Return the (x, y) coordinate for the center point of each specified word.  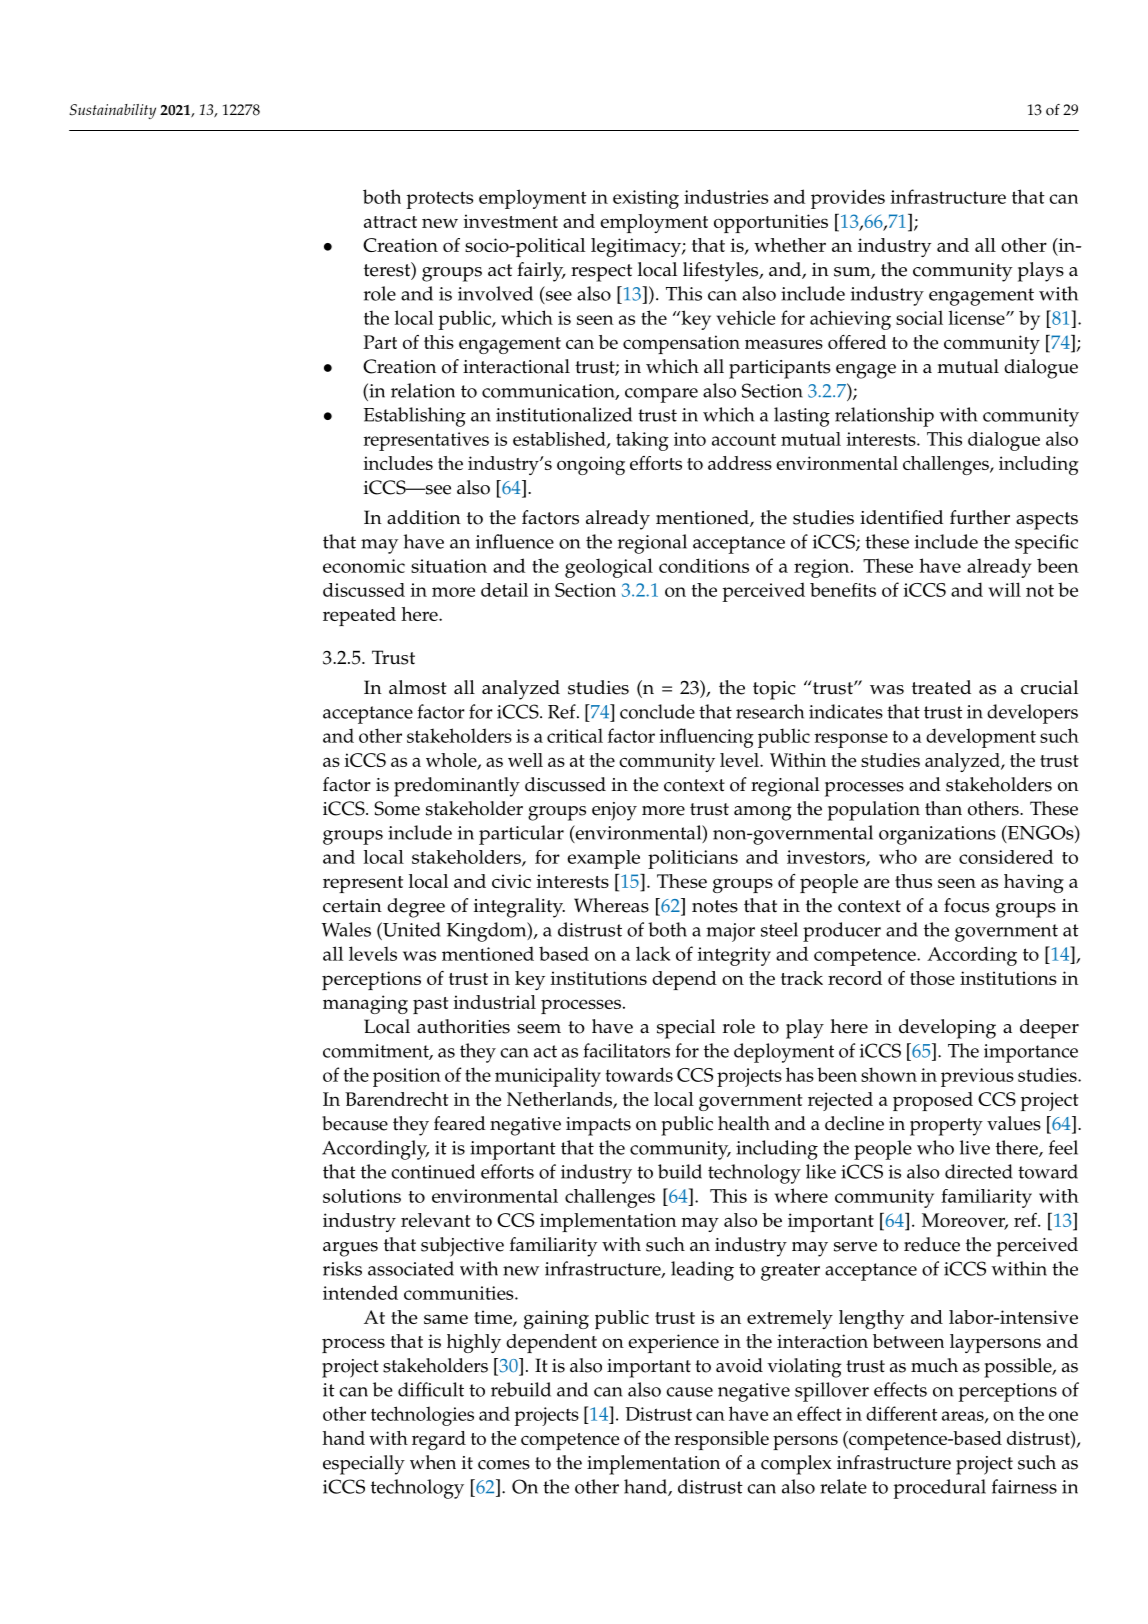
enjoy (614, 811)
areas (964, 1417)
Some (397, 808)
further (980, 517)
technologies (422, 1416)
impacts (598, 1126)
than (943, 808)
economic (364, 566)
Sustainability (112, 111)
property (946, 1127)
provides (848, 199)
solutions (362, 1196)
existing (646, 199)
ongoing (591, 465)
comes (504, 1465)
